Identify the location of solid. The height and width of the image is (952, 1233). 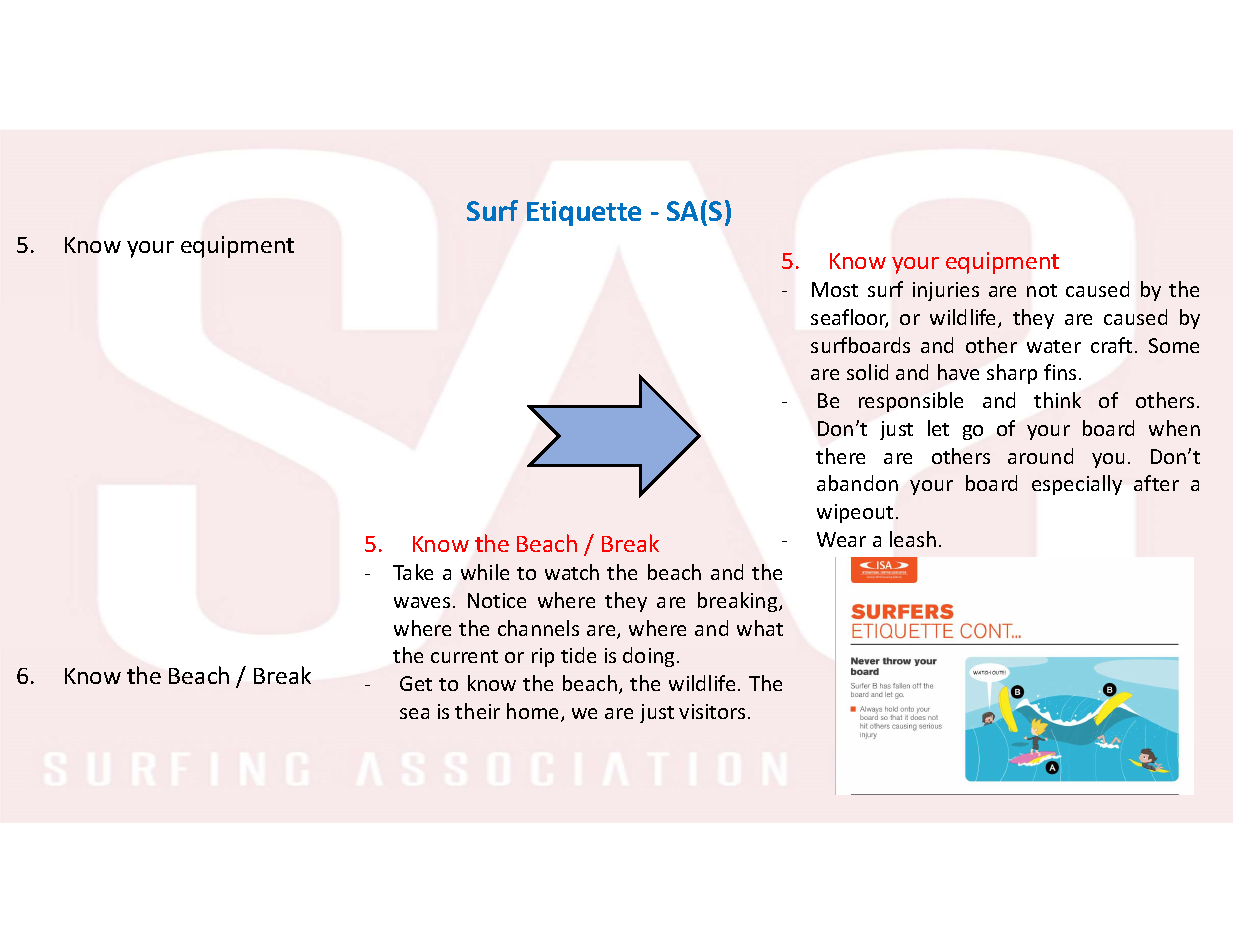
(867, 372).
